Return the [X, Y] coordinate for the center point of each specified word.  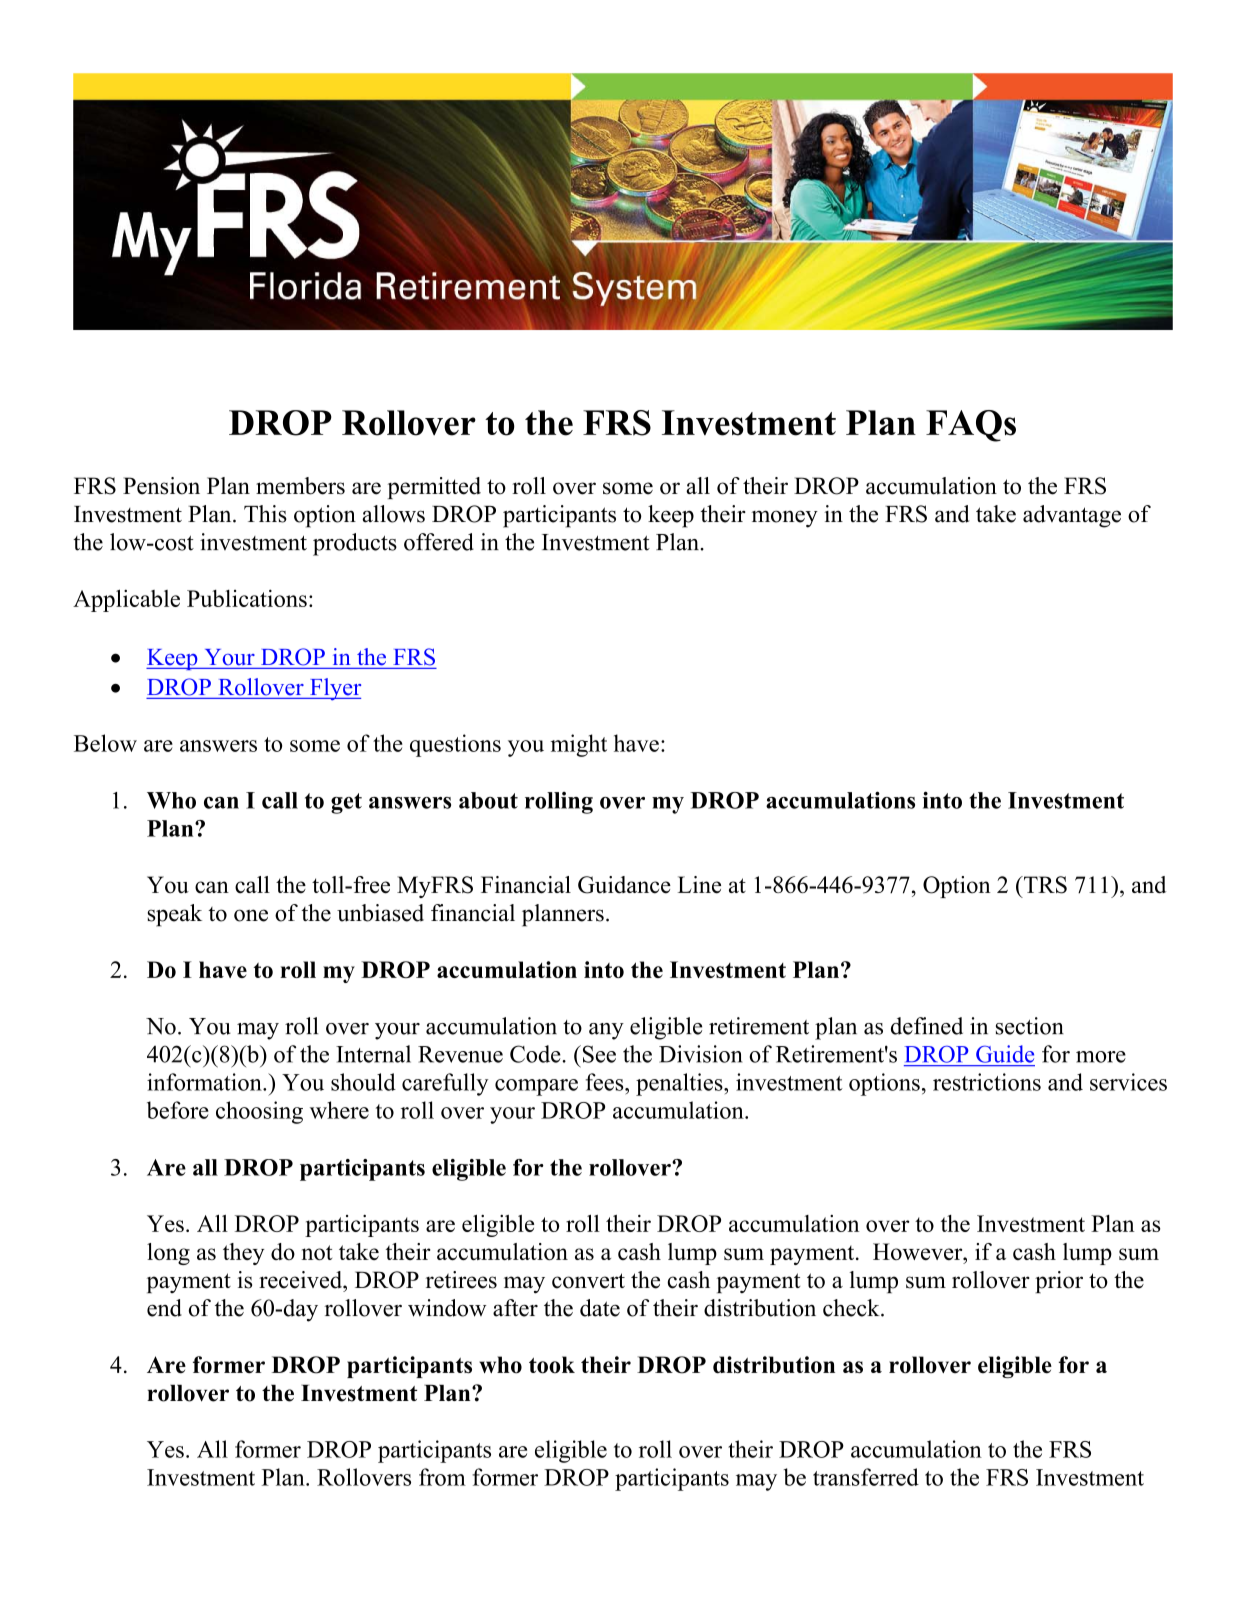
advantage [1072, 516]
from [442, 1477]
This [265, 514]
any [606, 1031]
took [552, 1365]
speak [175, 915]
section [1030, 1026]
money [784, 519]
